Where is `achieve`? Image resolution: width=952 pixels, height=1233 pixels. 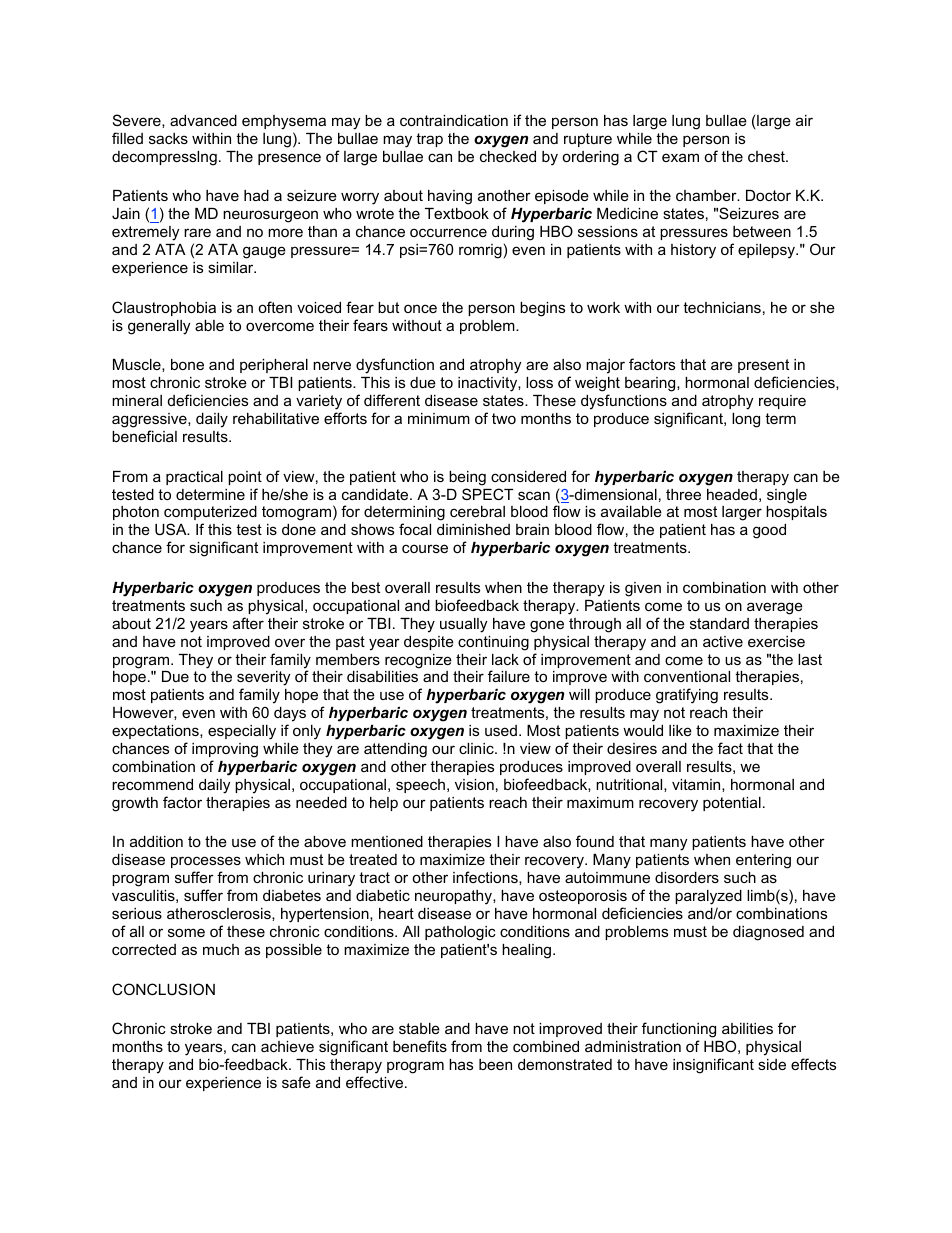
achieve is located at coordinates (287, 1046).
